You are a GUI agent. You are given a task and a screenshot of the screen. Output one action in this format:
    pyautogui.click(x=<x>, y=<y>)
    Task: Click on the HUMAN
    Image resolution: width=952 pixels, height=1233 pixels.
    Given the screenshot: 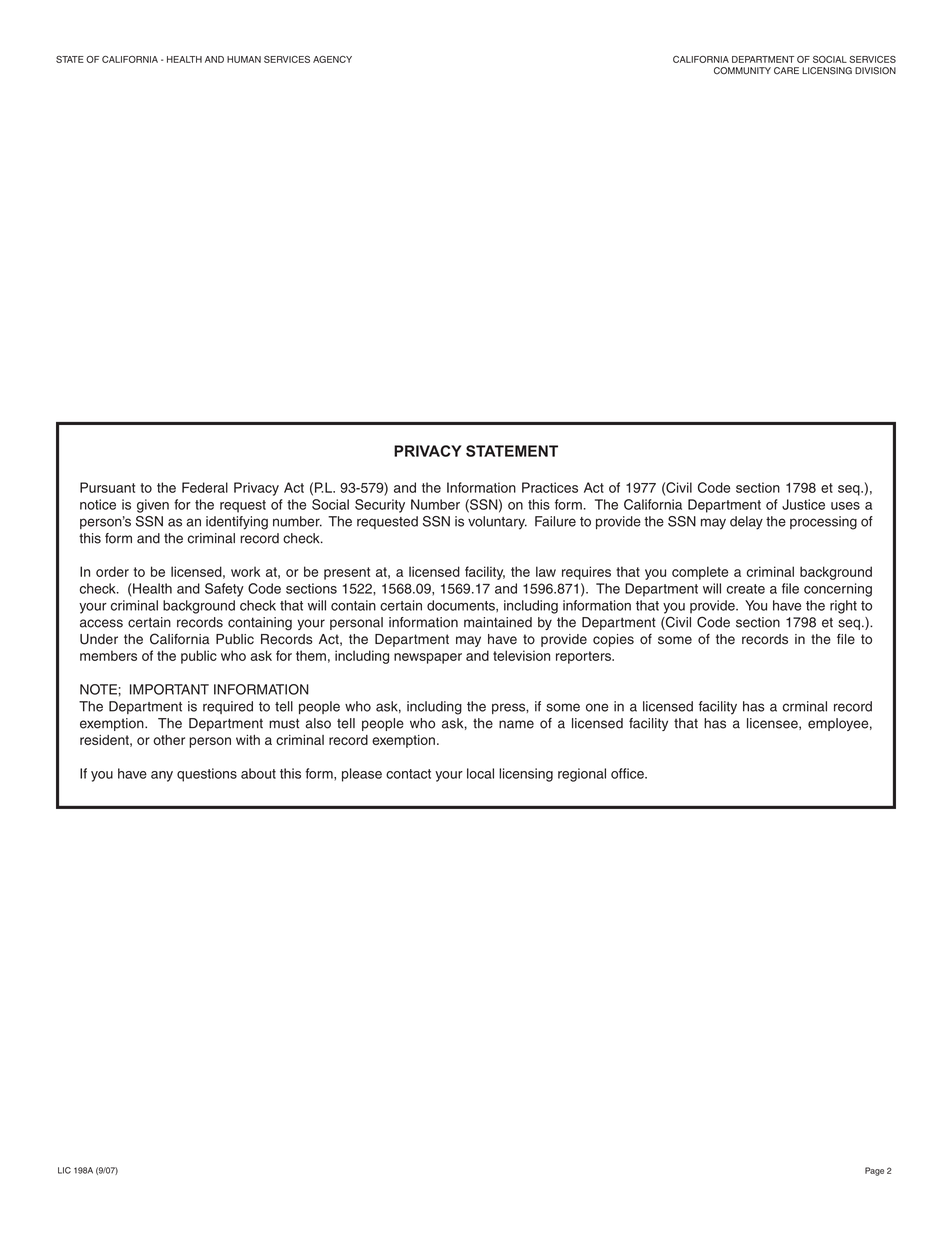 What is the action you would take?
    pyautogui.click(x=244, y=59)
